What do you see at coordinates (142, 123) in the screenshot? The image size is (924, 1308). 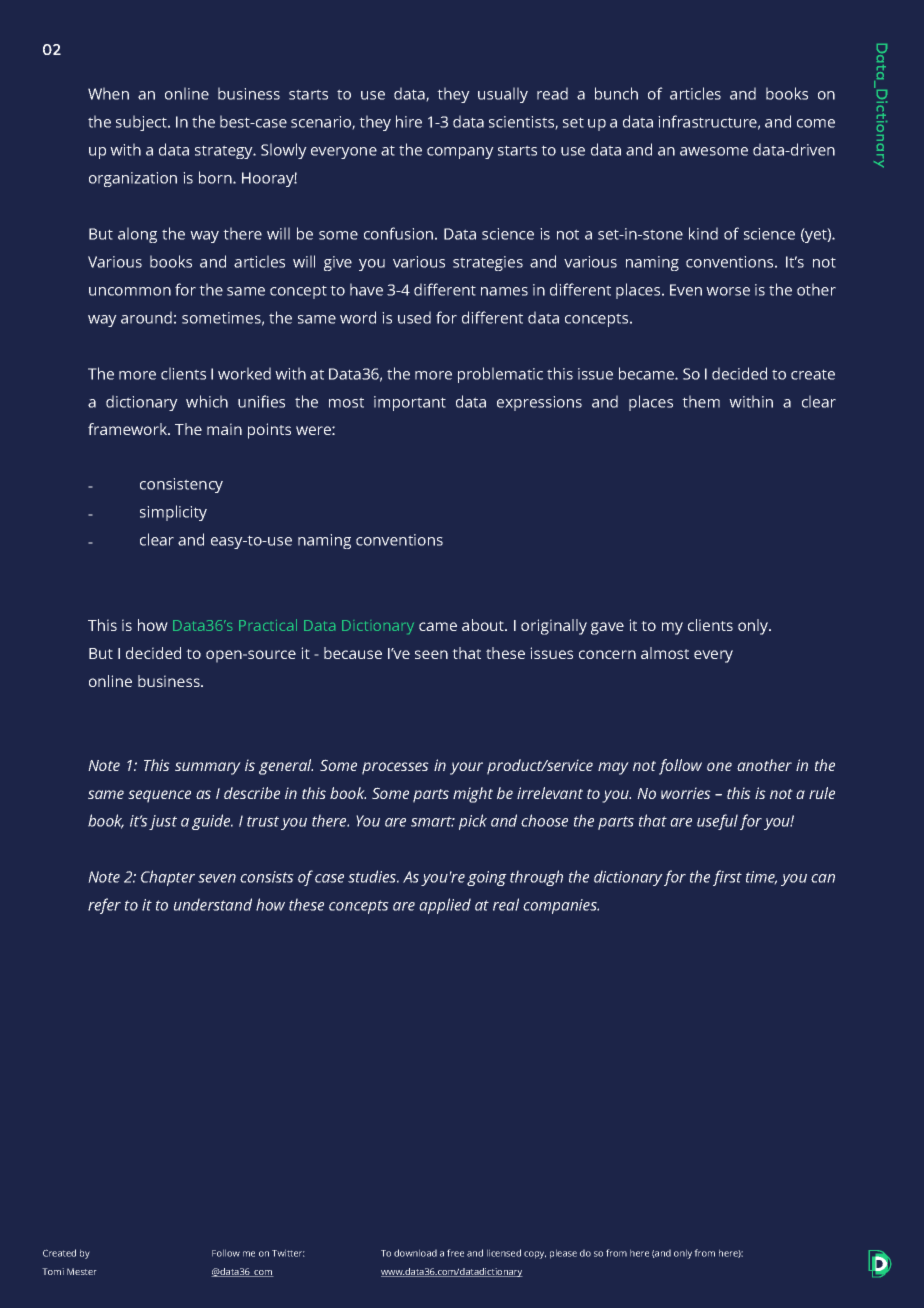 I see `subject` at bounding box center [142, 123].
